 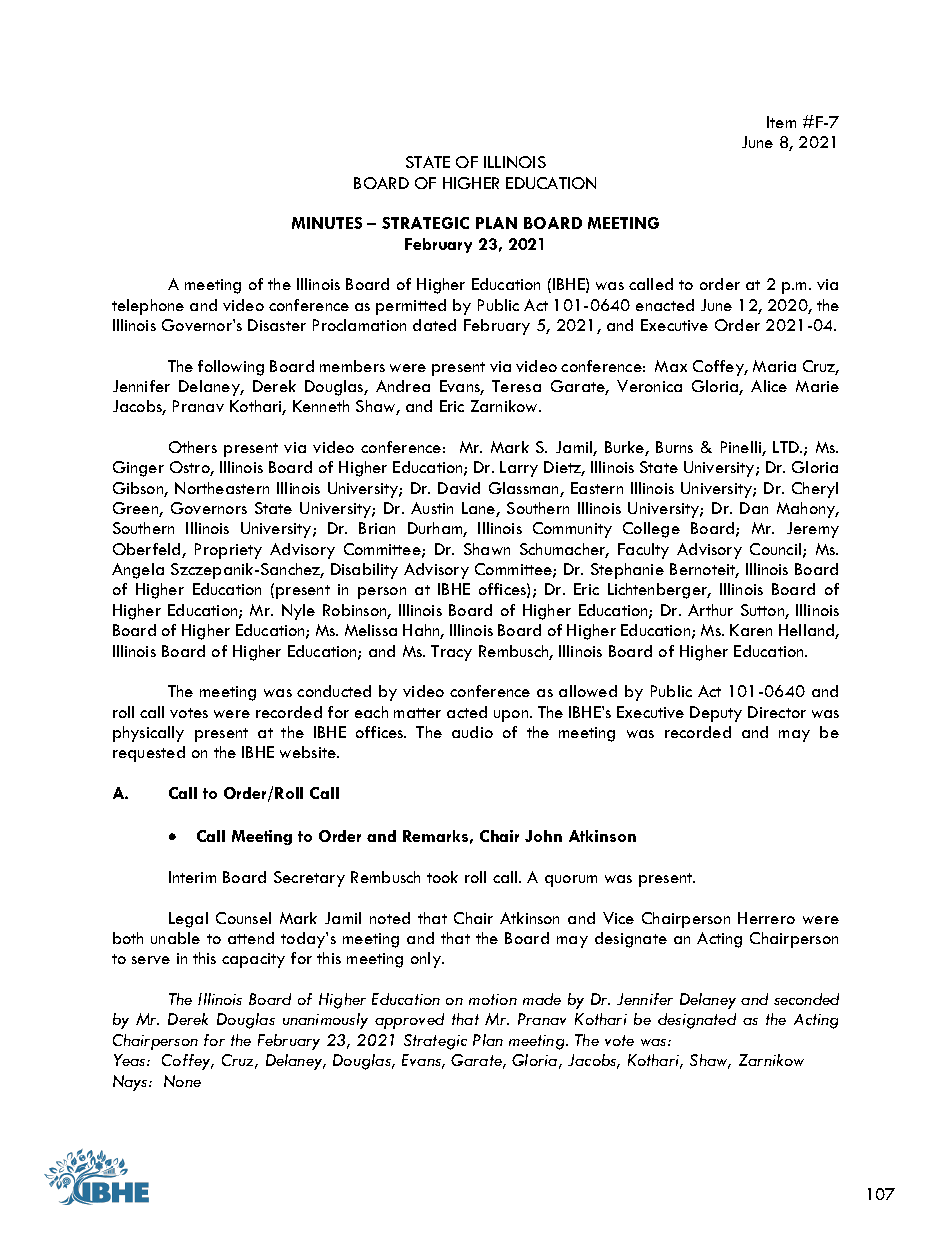 What do you see at coordinates (769, 386) in the document?
I see `Alice` at bounding box center [769, 386].
